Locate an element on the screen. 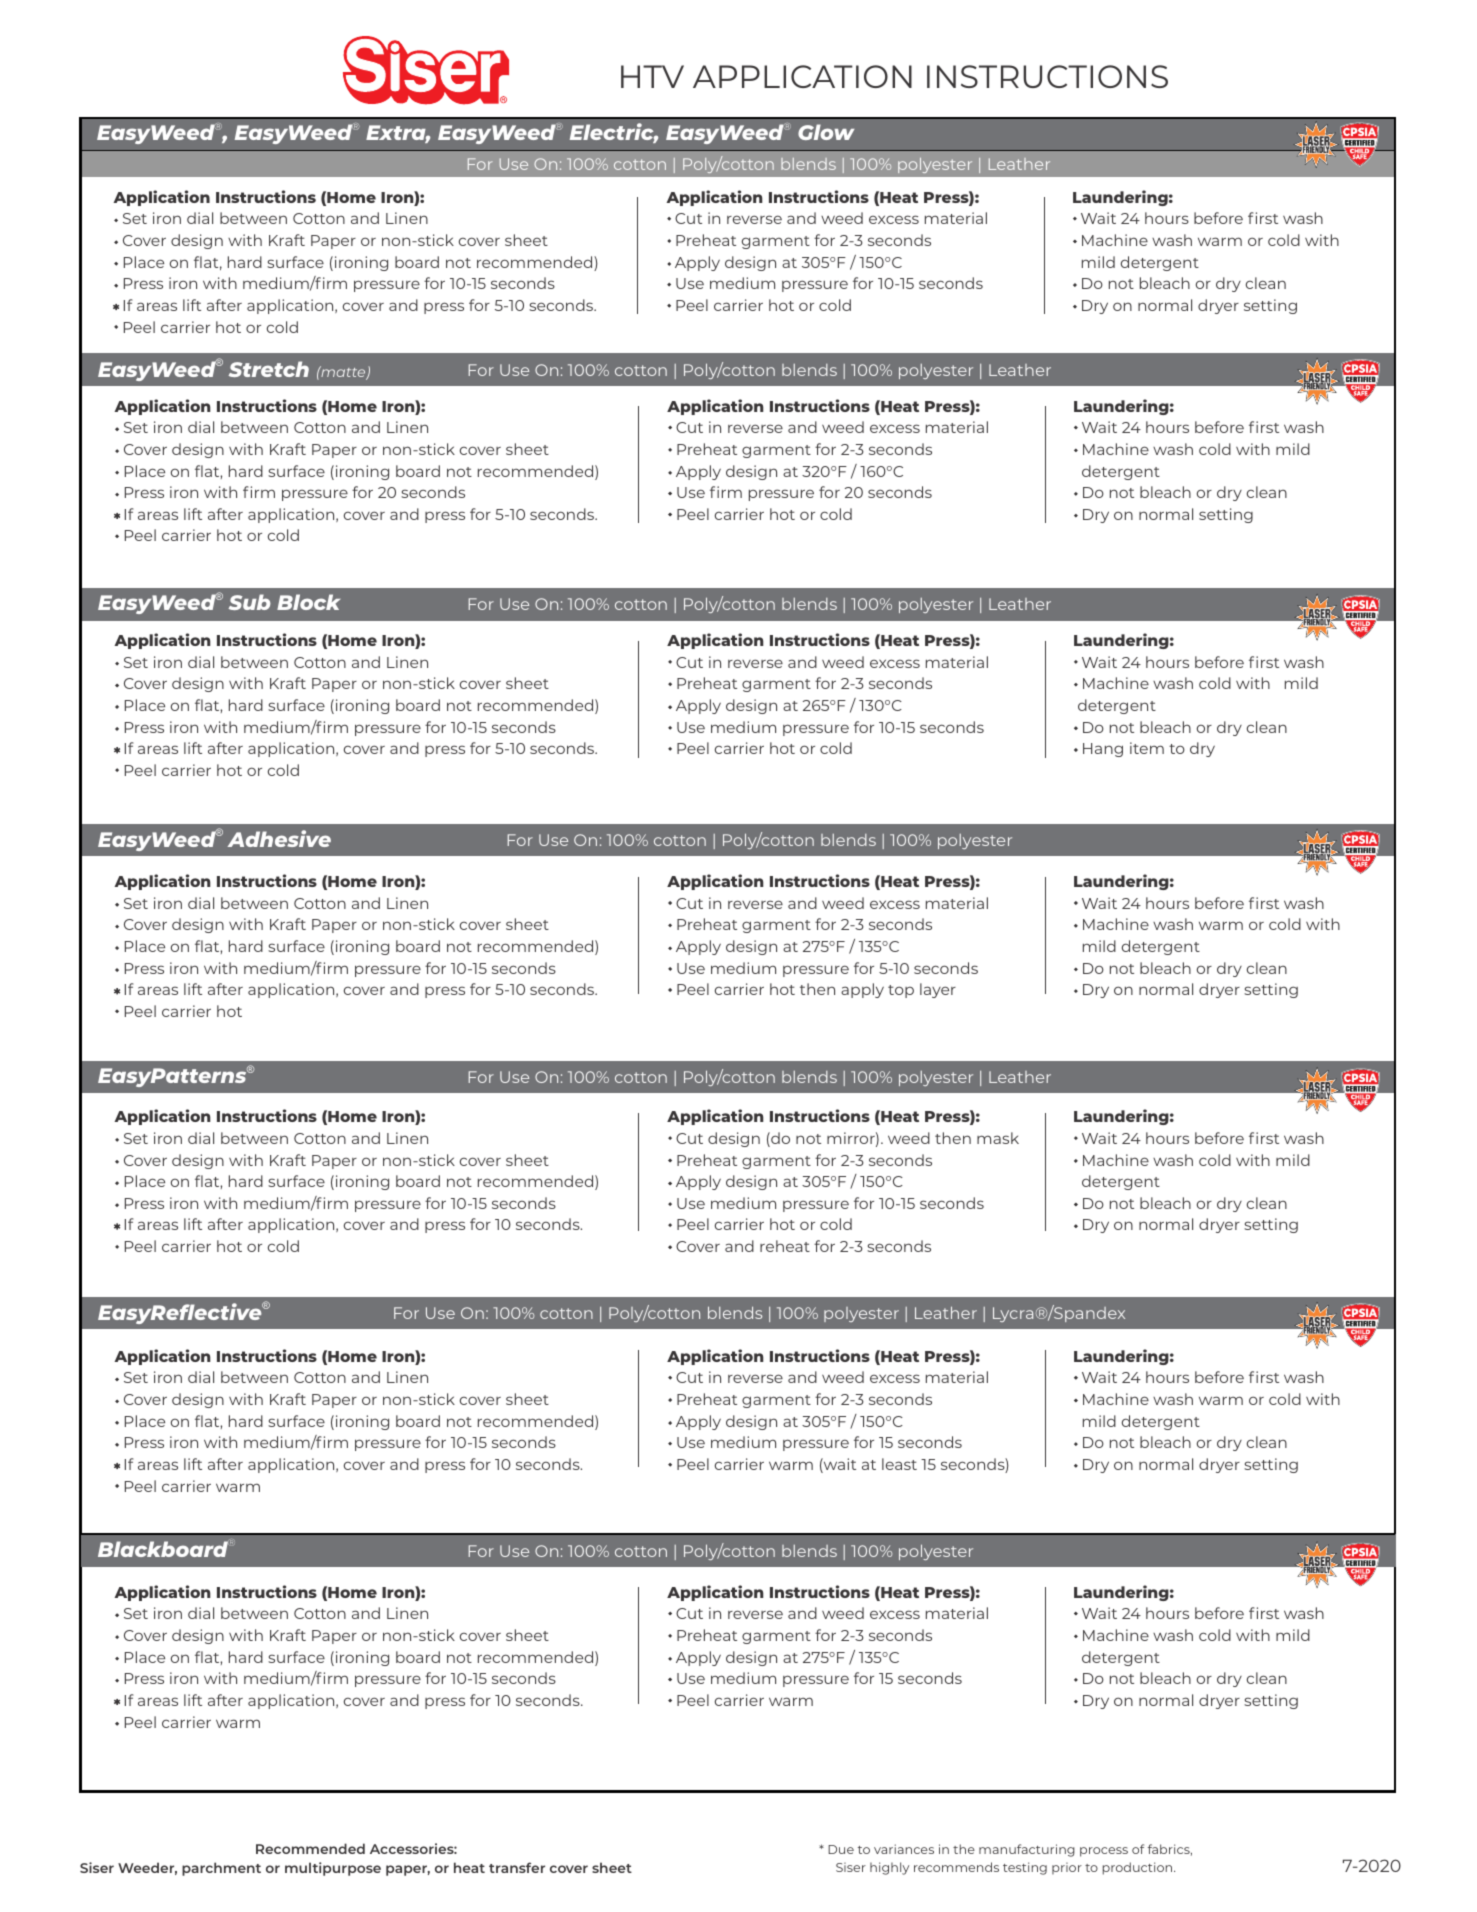 Image resolution: width=1477 pixels, height=1912 pixels. parchment is located at coordinates (221, 1869).
